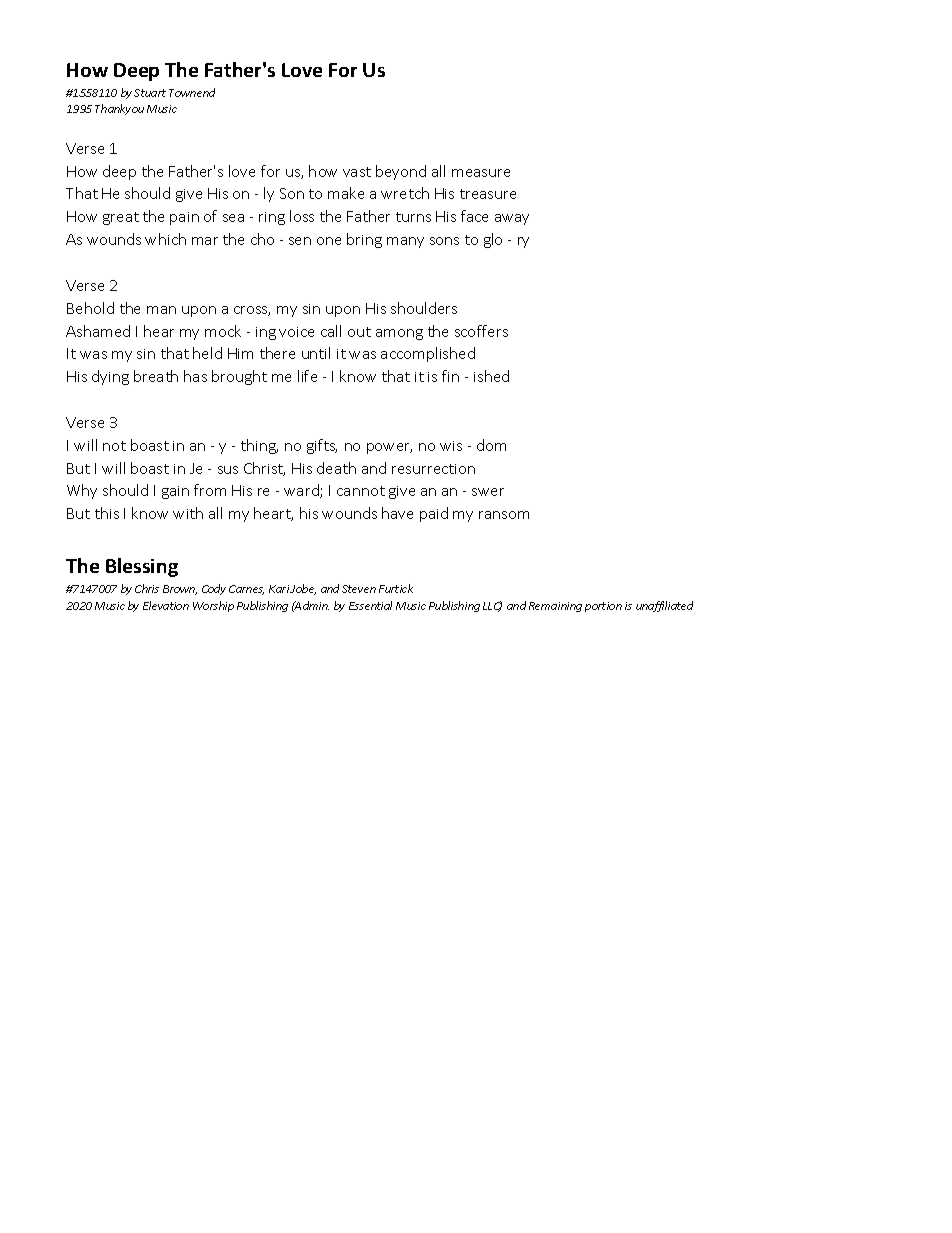 This page has height=1233, width=952. What do you see at coordinates (359, 332) in the page?
I see `out` at bounding box center [359, 332].
